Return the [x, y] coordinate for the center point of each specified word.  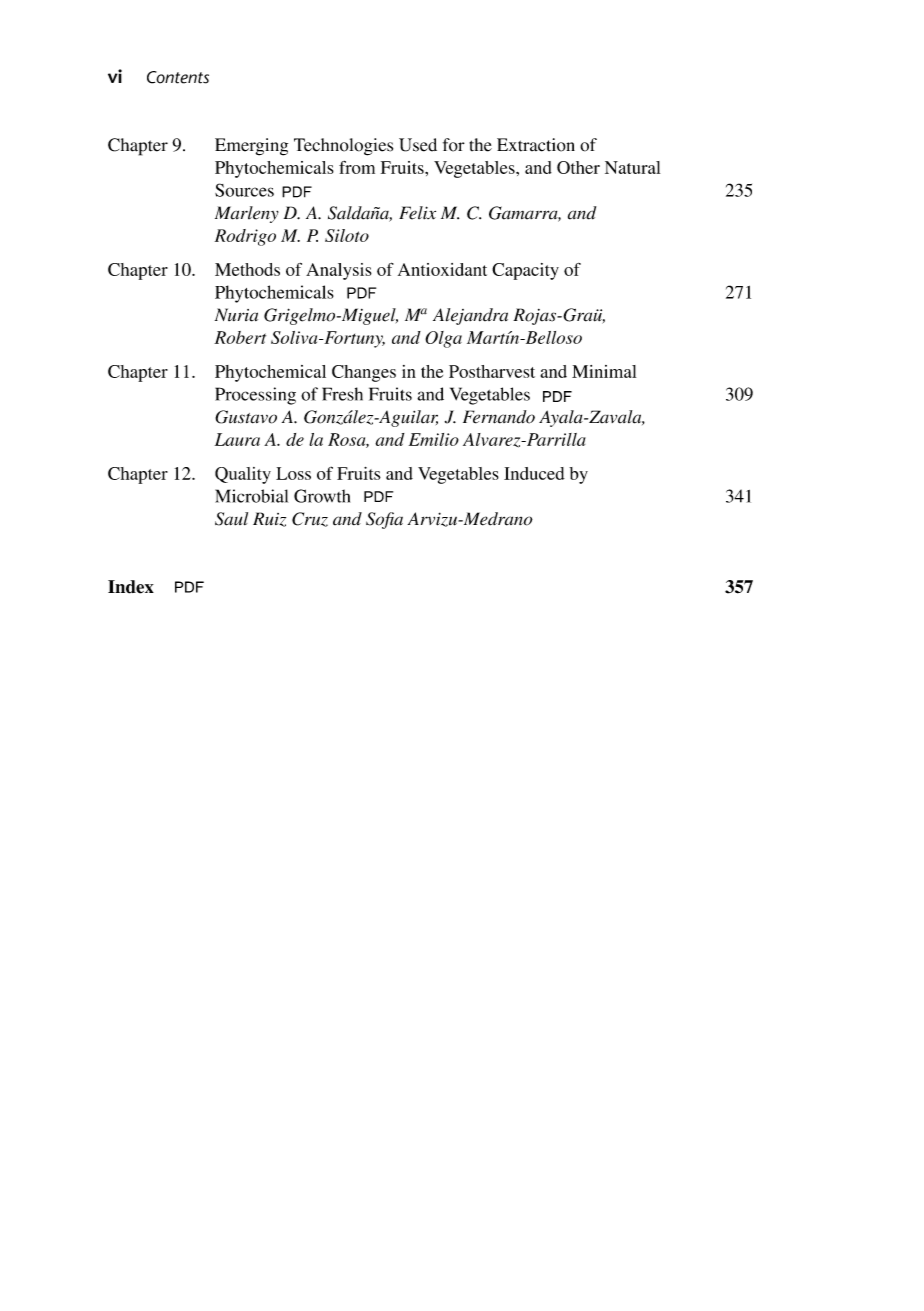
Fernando [499, 417]
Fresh [342, 394]
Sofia [384, 520]
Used [418, 145]
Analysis [339, 271]
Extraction [536, 145]
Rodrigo [245, 237]
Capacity [525, 271]
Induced [534, 473]
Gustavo [246, 417]
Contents [178, 77]
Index [131, 587]
